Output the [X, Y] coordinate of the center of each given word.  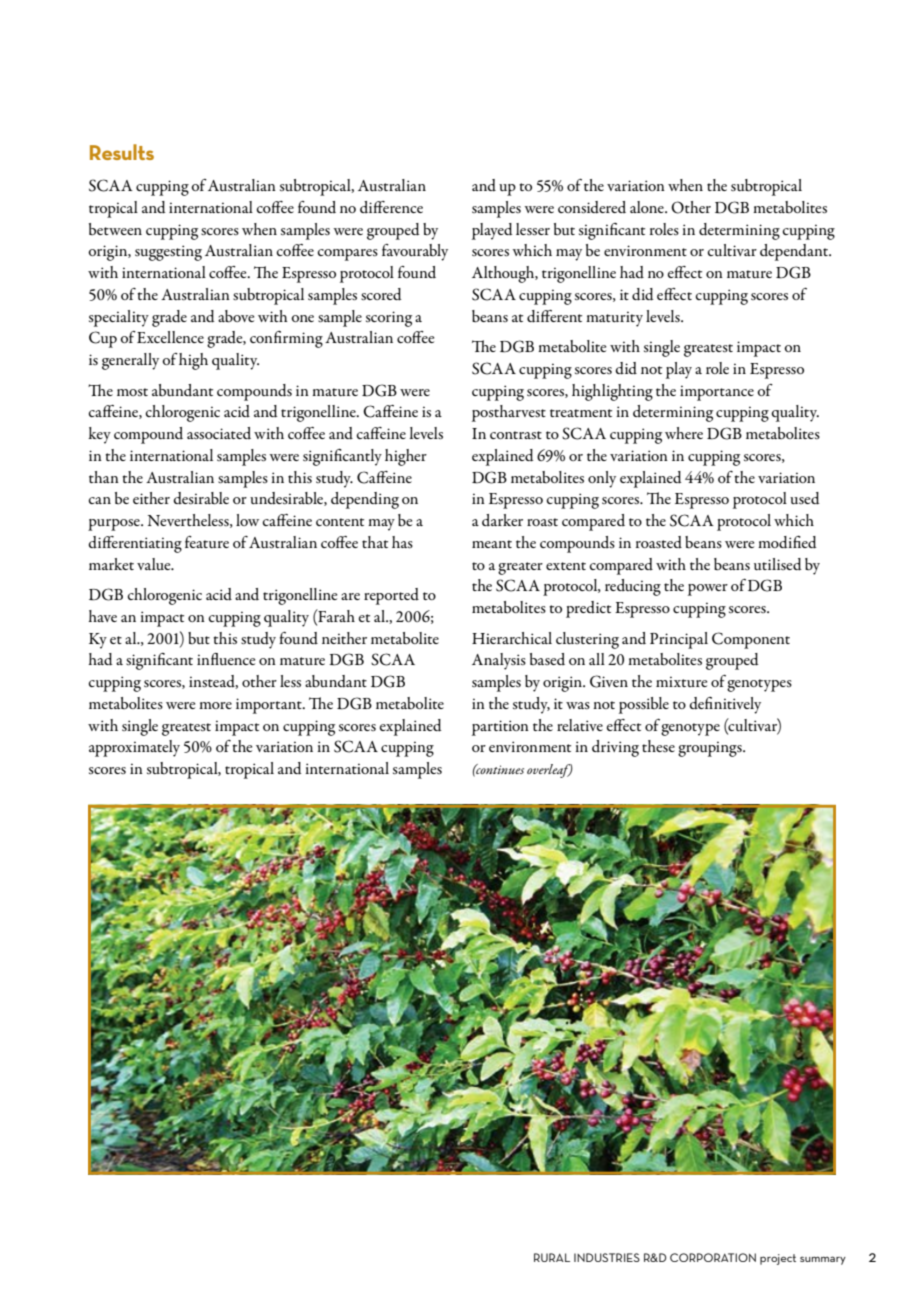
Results [122, 152]
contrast [516, 435]
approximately [134, 748]
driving [615, 748]
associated [219, 433]
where [684, 433]
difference [391, 207]
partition [500, 728]
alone [648, 207]
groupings [711, 749]
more [215, 705]
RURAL [552, 1257]
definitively [725, 705]
